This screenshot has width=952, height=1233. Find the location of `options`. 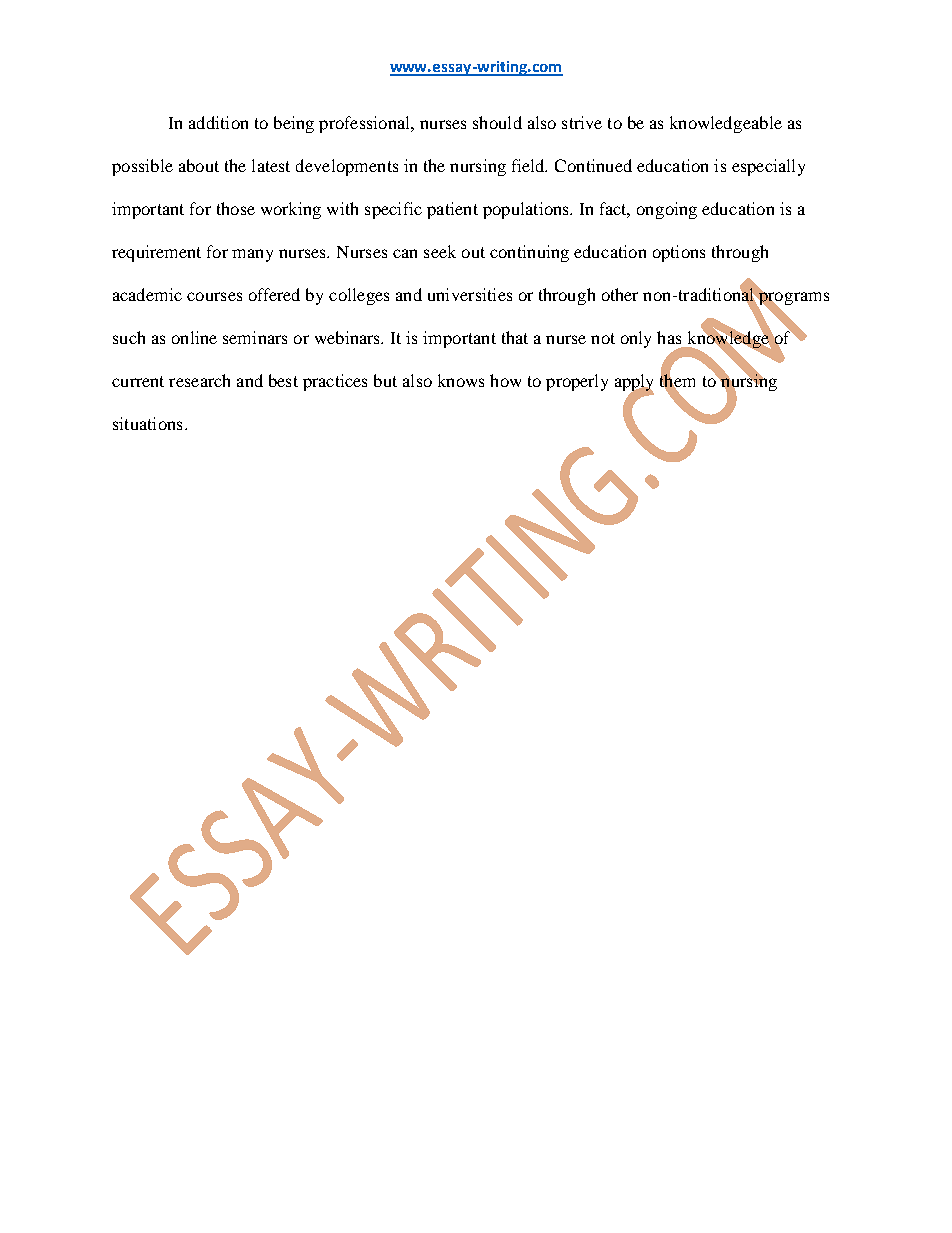

options is located at coordinates (679, 253).
